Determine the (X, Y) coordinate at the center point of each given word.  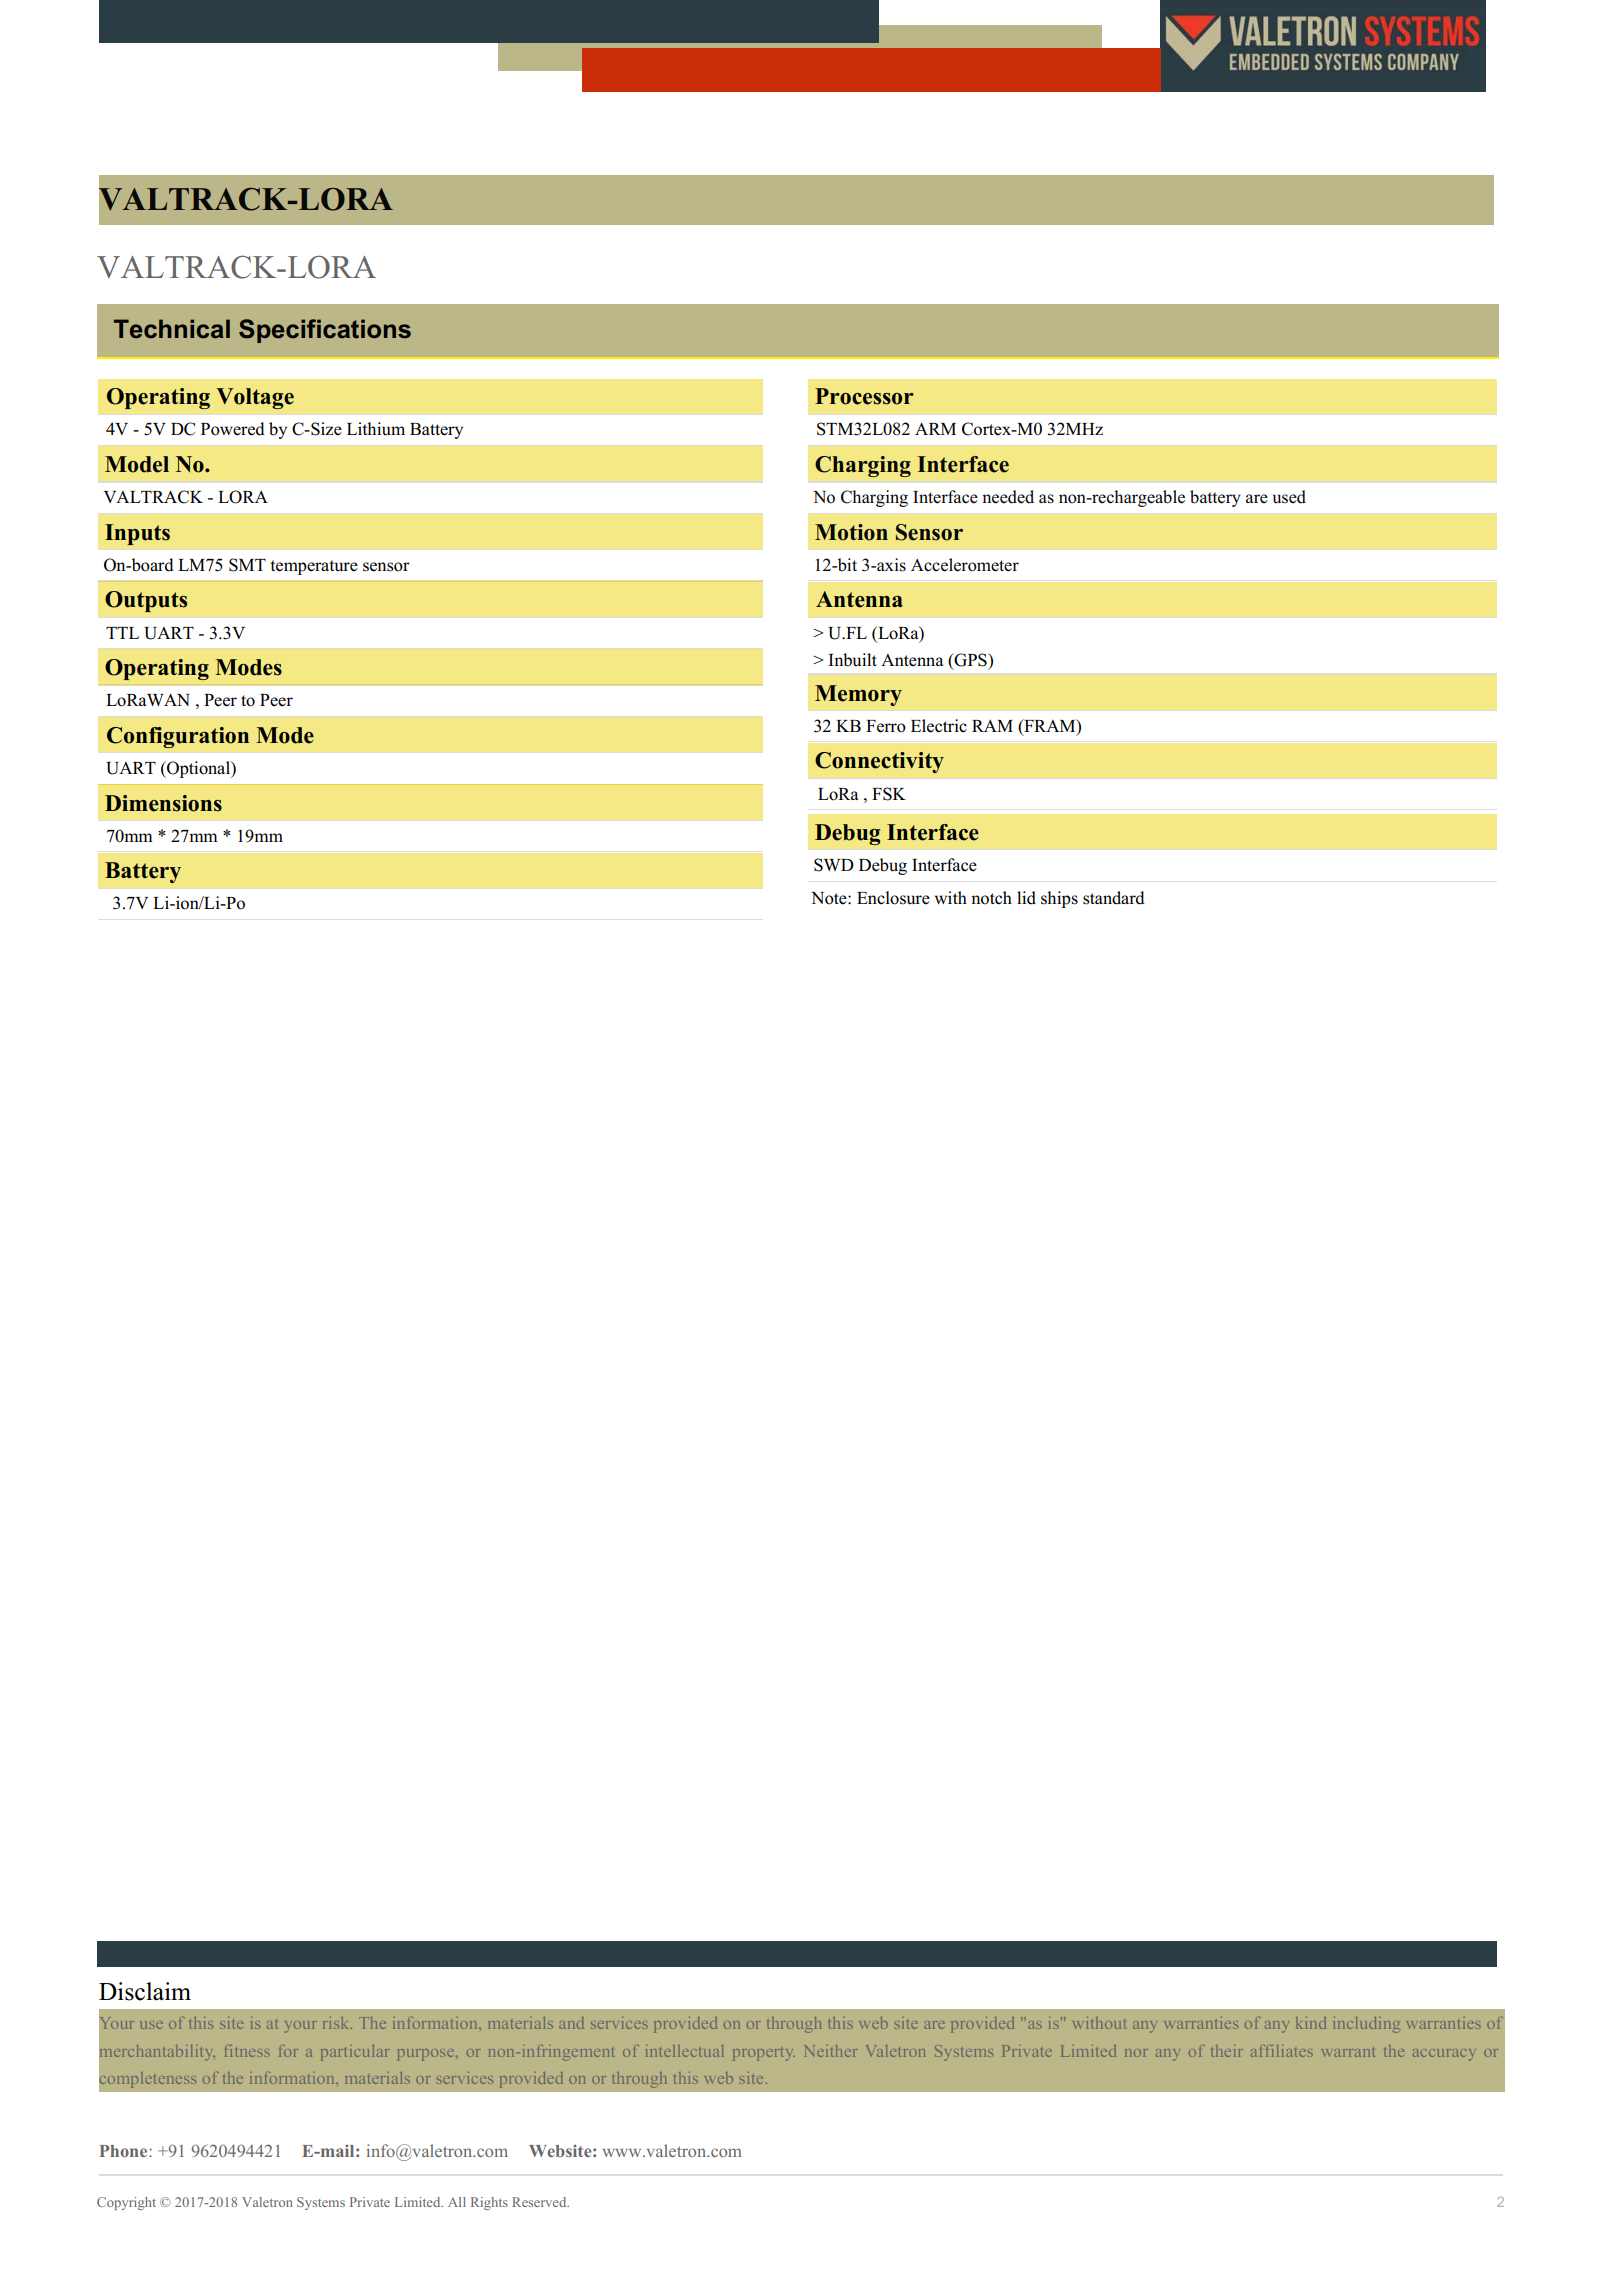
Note (830, 898)
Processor (864, 396)
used (1289, 497)
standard (1114, 898)
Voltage (255, 398)
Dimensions (163, 803)
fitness (247, 2051)
